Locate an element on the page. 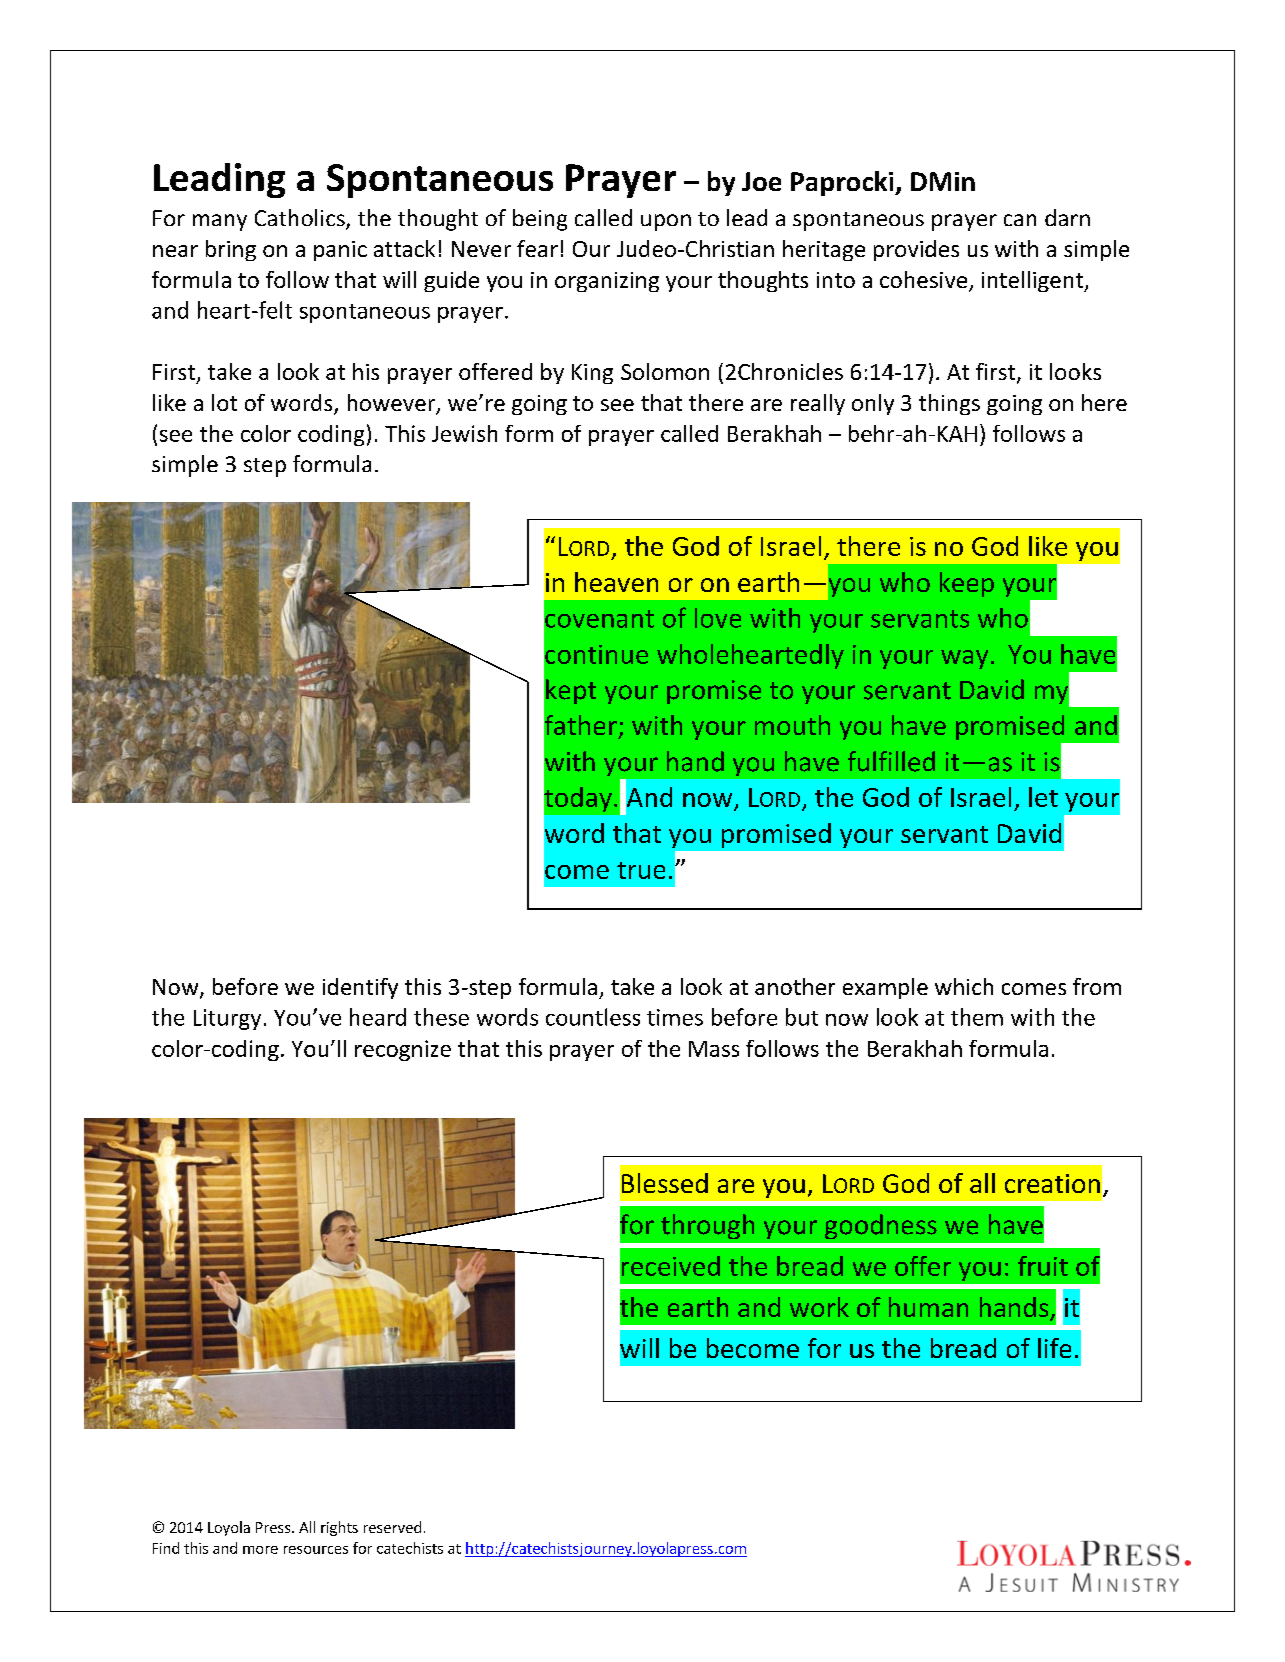  life is located at coordinates (1054, 1348).
